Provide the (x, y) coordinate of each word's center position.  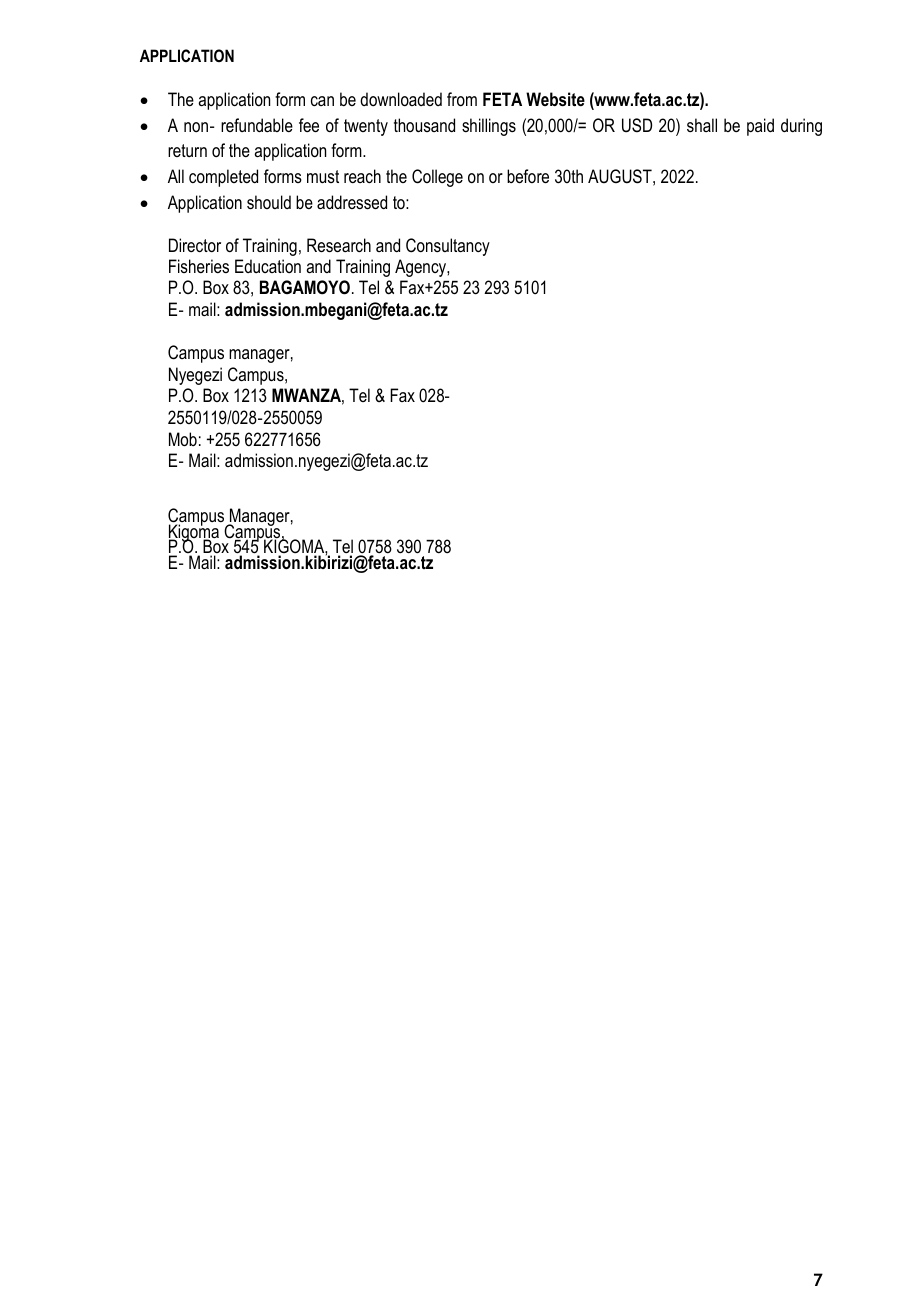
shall (702, 125)
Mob (183, 439)
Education (268, 266)
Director (195, 245)
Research (339, 245)
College (437, 178)
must (323, 176)
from (462, 99)
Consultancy (448, 247)
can (322, 101)
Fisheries (199, 266)
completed (223, 178)
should (269, 202)
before (528, 176)
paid (760, 127)
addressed (352, 202)
